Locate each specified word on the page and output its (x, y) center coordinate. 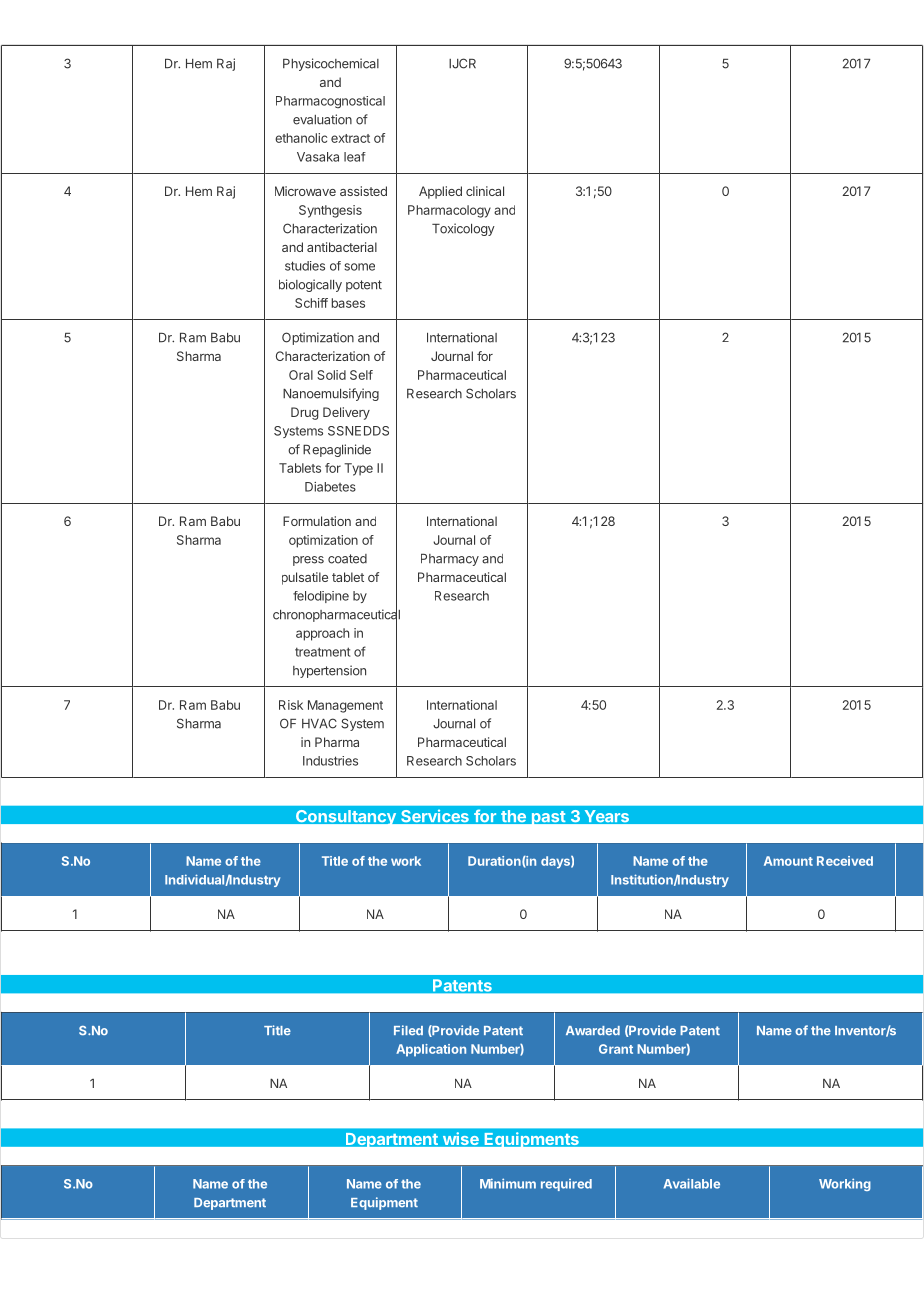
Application (431, 1050)
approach (322, 634)
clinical (485, 191)
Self (361, 375)
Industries (330, 761)
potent (364, 286)
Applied (440, 192)
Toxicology (463, 229)
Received (845, 861)
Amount (788, 861)
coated (347, 559)
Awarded (593, 1030)
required (566, 1185)
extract (350, 138)
